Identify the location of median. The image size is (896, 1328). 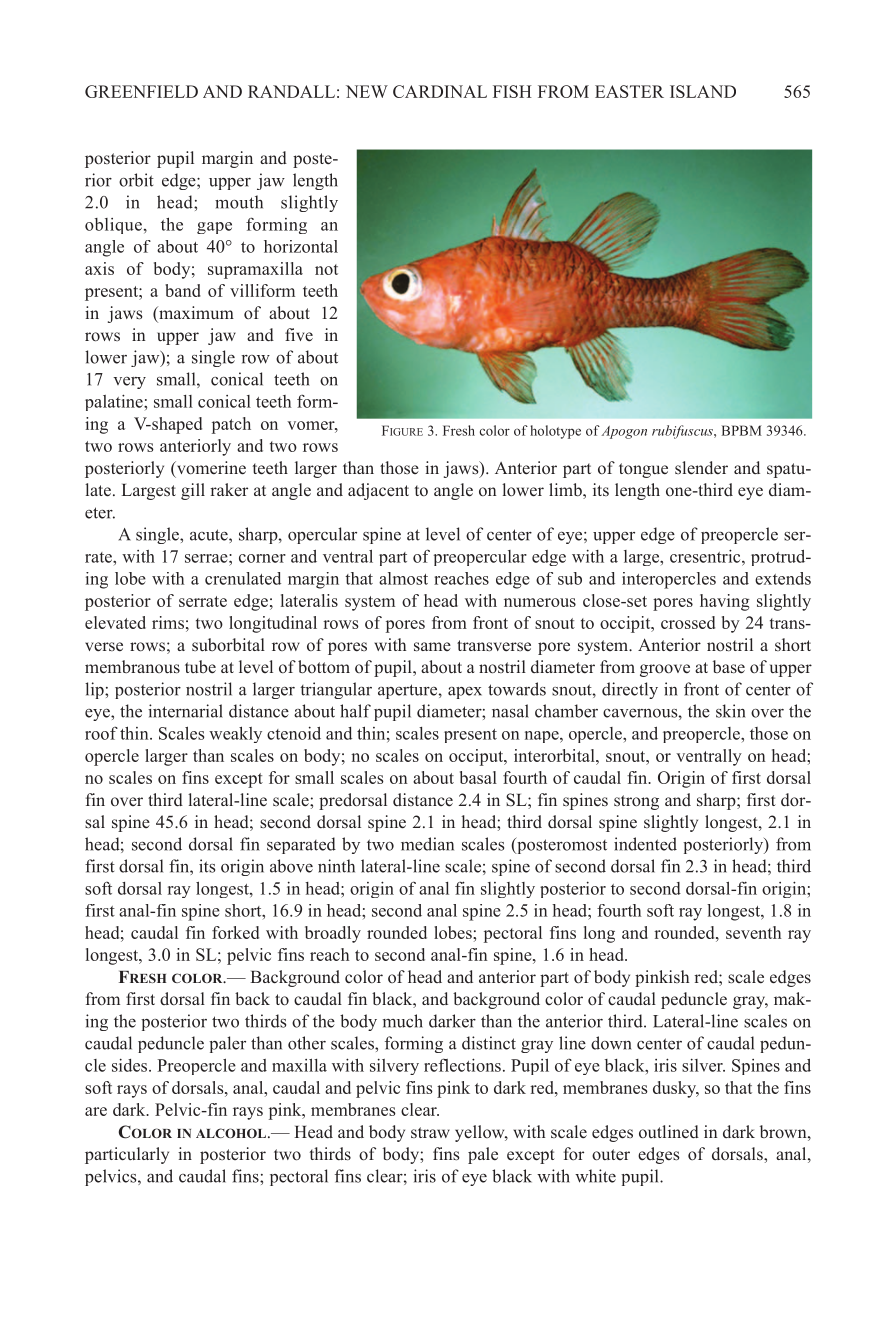
(427, 844).
